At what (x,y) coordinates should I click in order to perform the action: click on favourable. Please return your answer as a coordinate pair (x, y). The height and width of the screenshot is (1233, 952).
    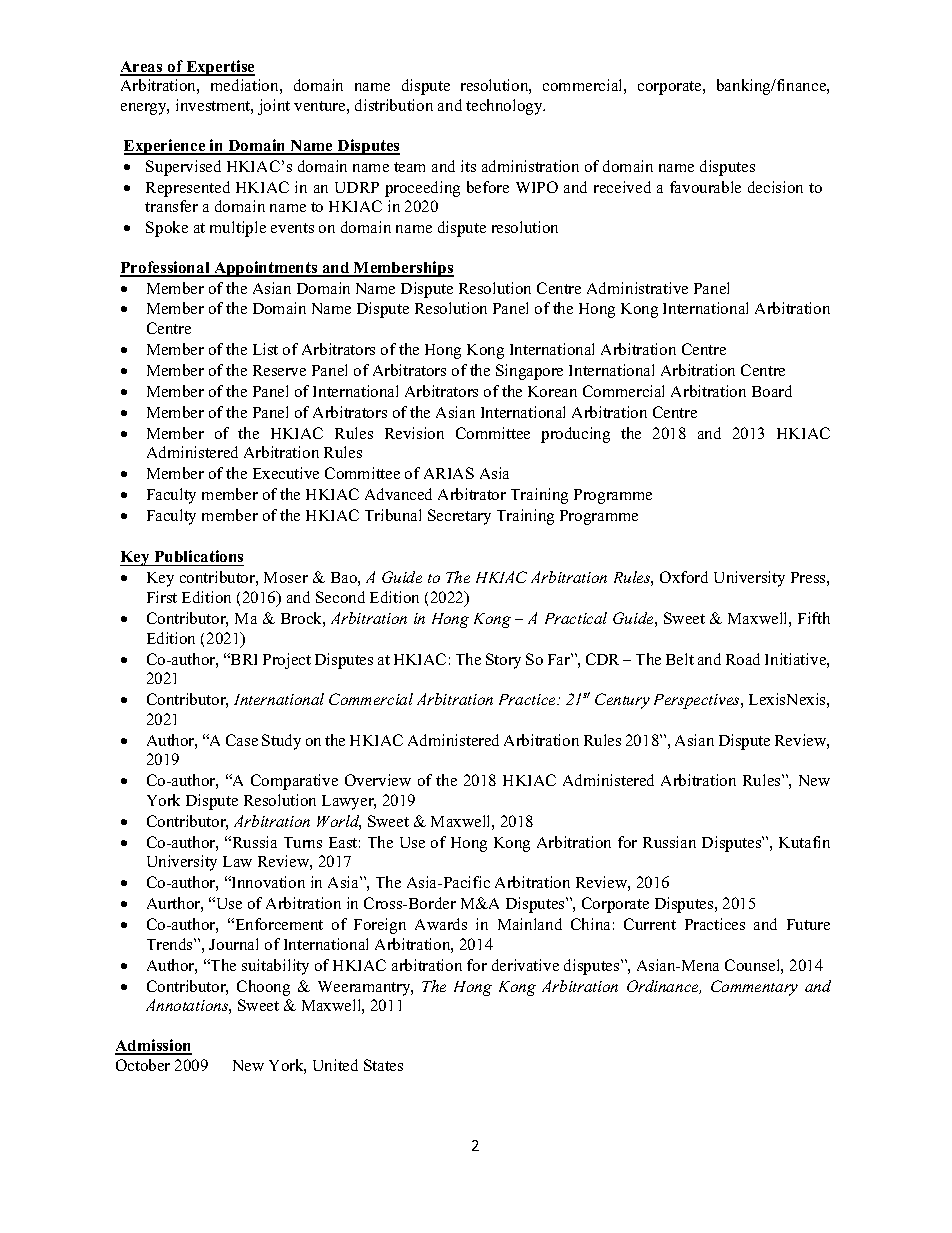
    Looking at the image, I should click on (705, 187).
